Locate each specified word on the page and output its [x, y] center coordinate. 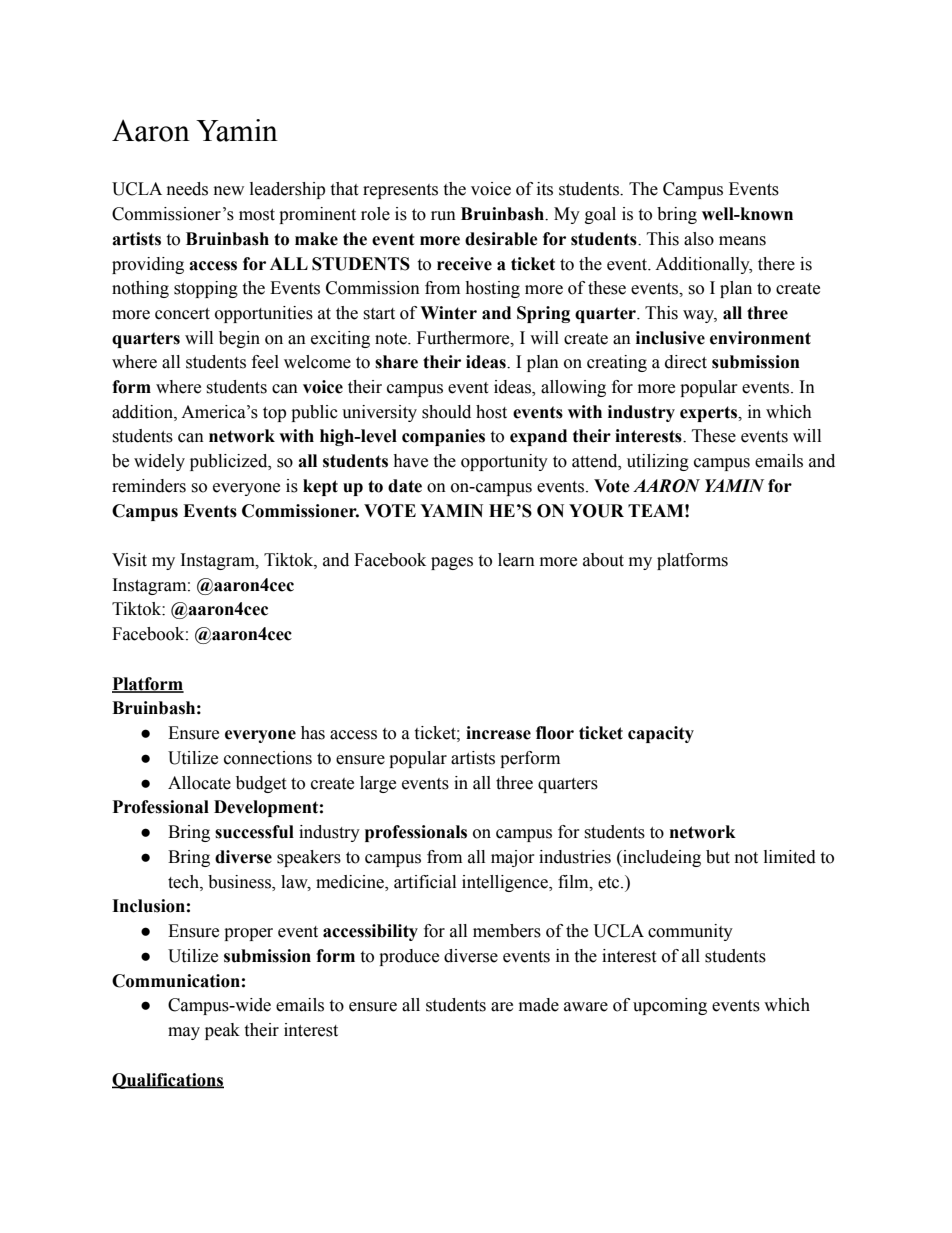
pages [452, 563]
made [539, 1005]
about [603, 560]
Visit [129, 560]
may [184, 1033]
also [699, 239]
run [443, 216]
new [229, 191]
